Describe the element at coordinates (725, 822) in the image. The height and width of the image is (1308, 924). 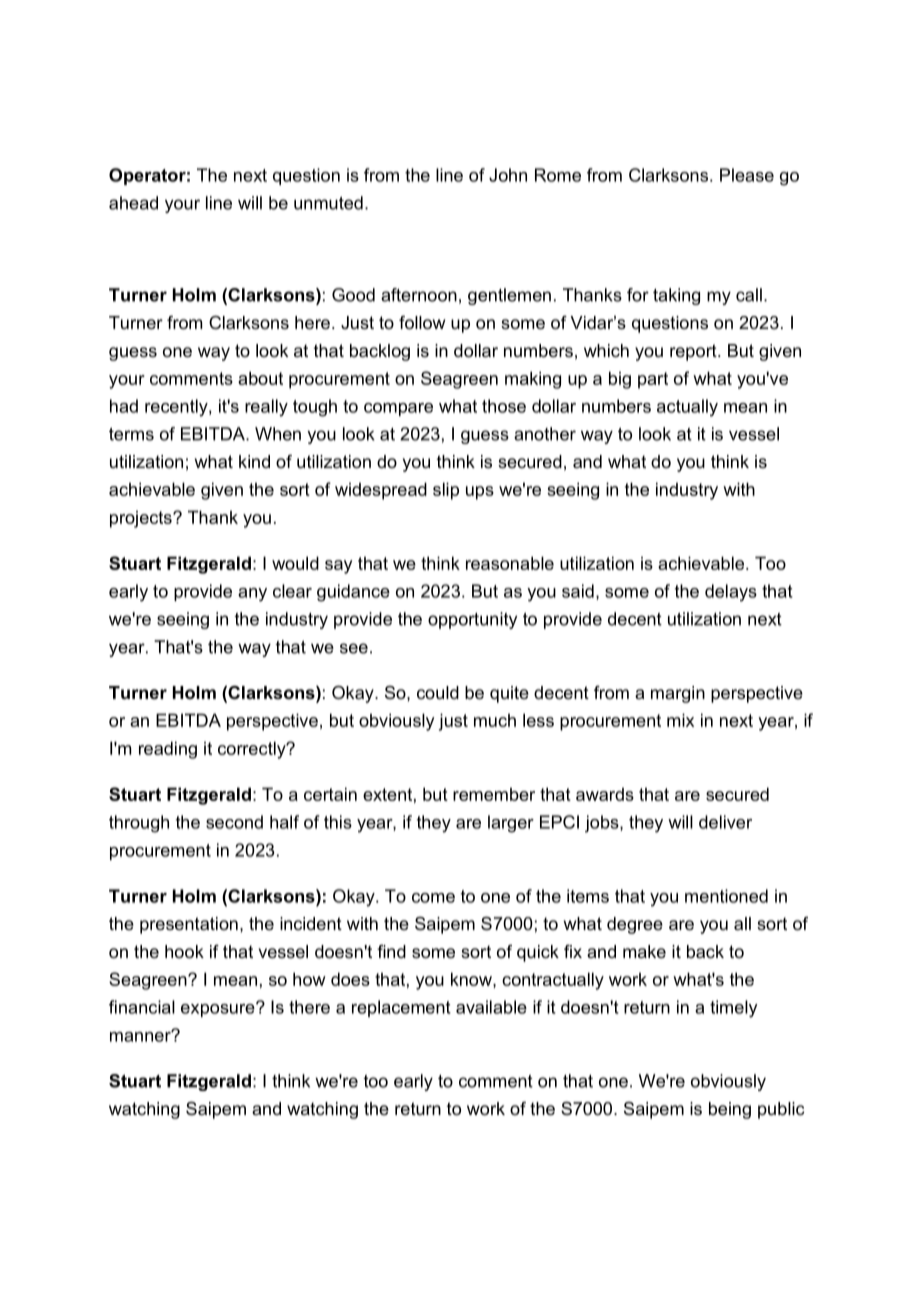
I see `deliver` at that location.
